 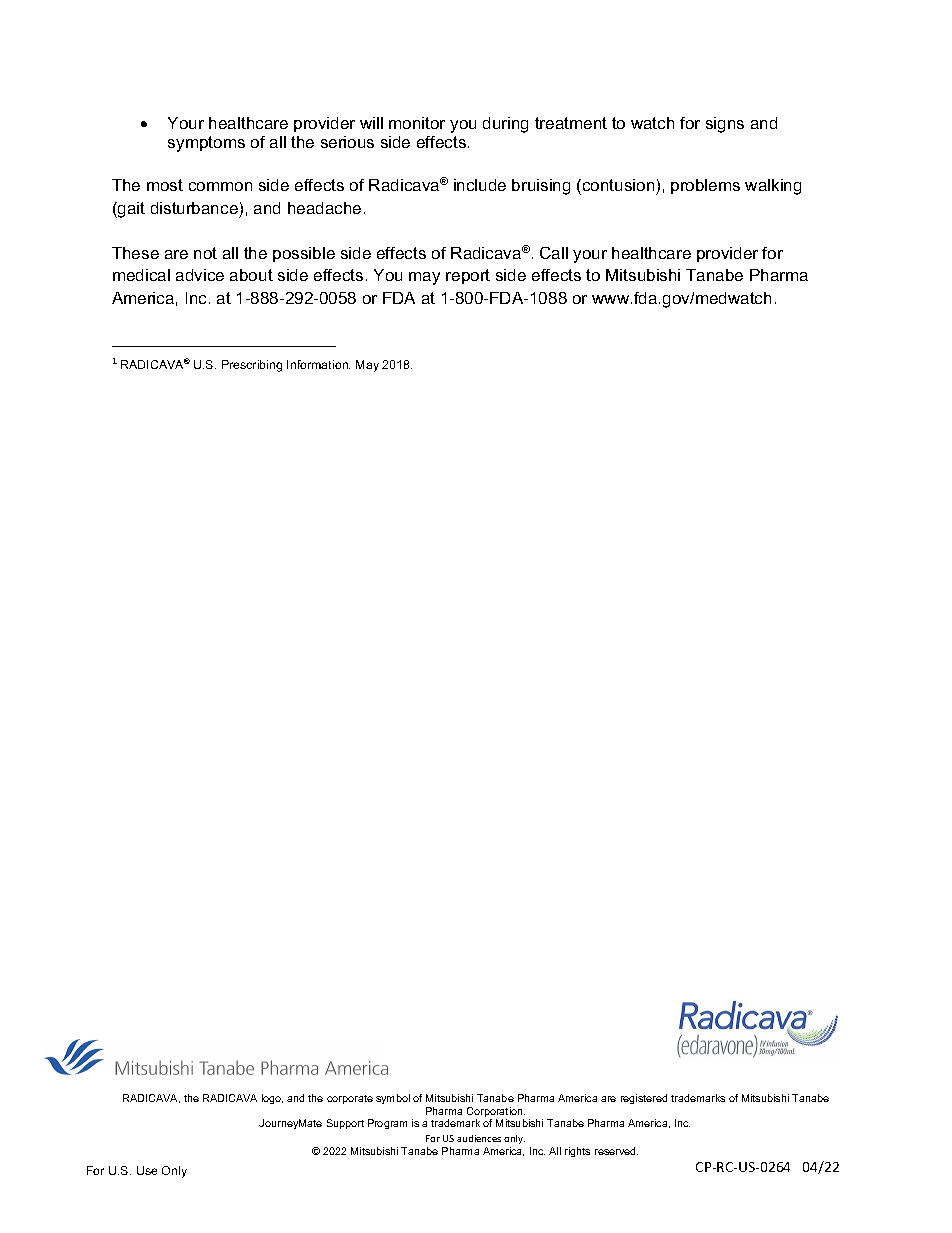 What do you see at coordinates (644, 1099) in the page?
I see `registered` at bounding box center [644, 1099].
